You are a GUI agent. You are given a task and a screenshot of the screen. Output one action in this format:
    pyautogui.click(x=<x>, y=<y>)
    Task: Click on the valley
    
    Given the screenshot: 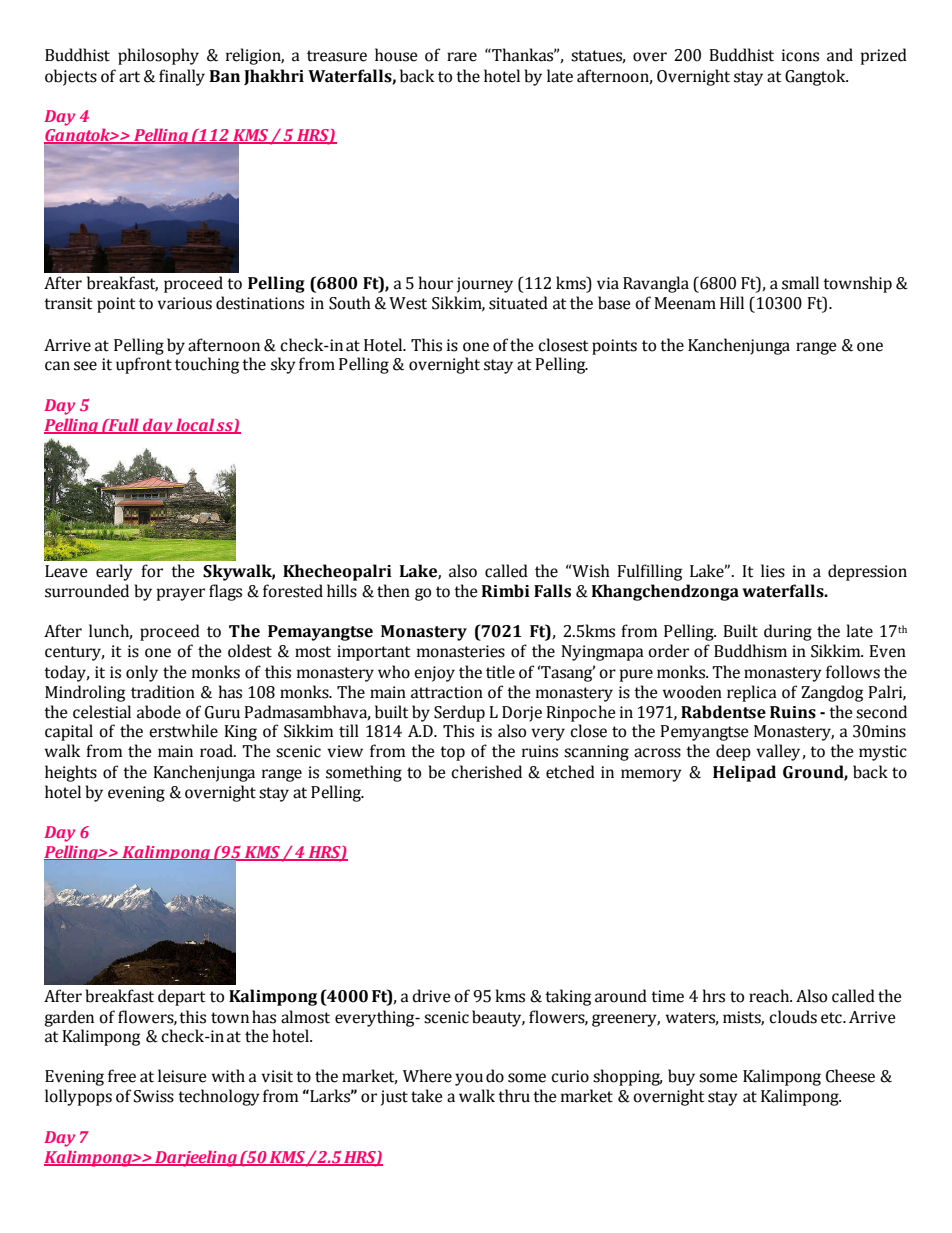 What is the action you would take?
    pyautogui.click(x=779, y=752)
